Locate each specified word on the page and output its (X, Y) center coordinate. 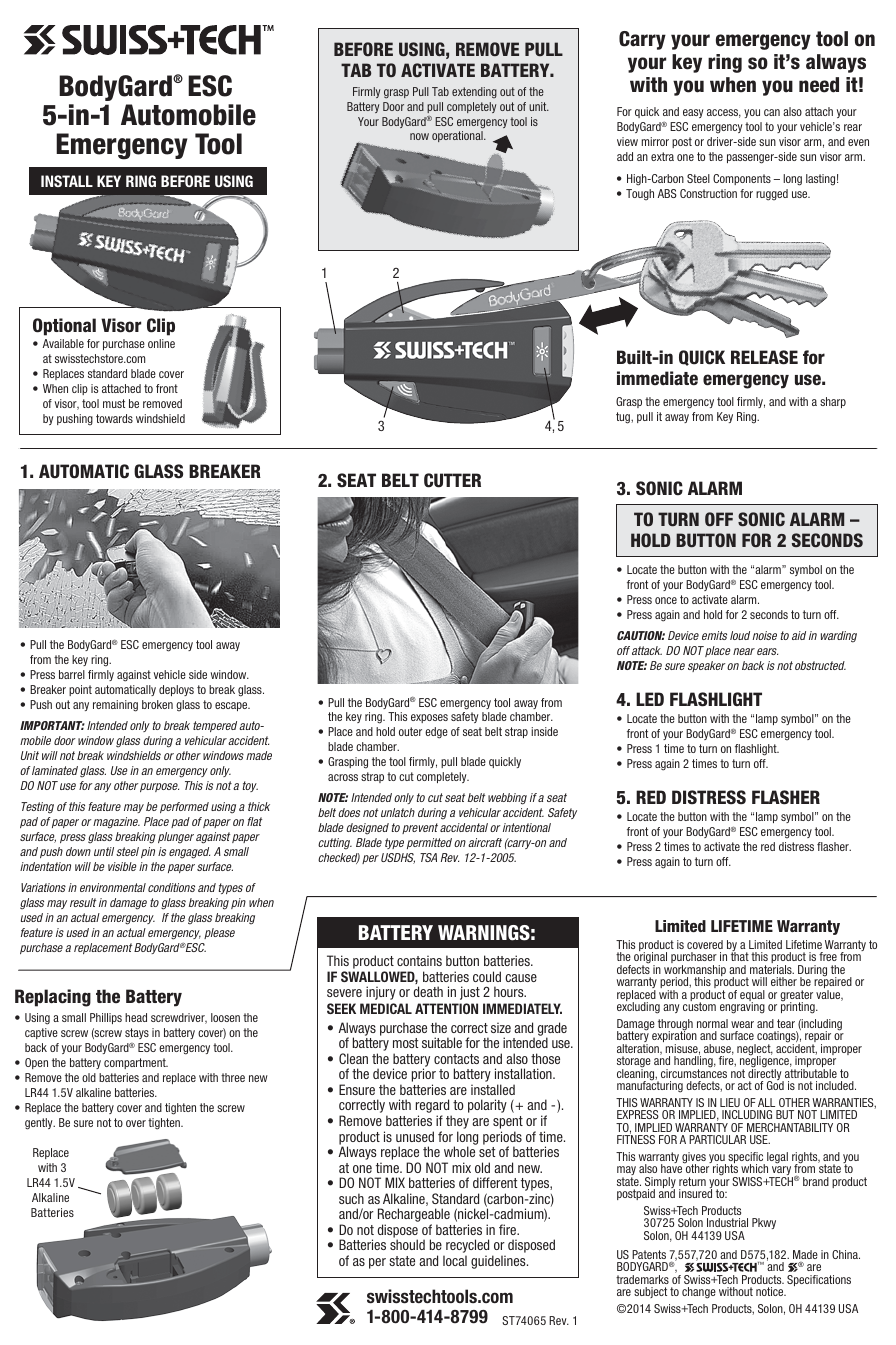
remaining (115, 706)
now (419, 136)
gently (40, 1124)
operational (458, 136)
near (744, 651)
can (772, 112)
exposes (429, 718)
